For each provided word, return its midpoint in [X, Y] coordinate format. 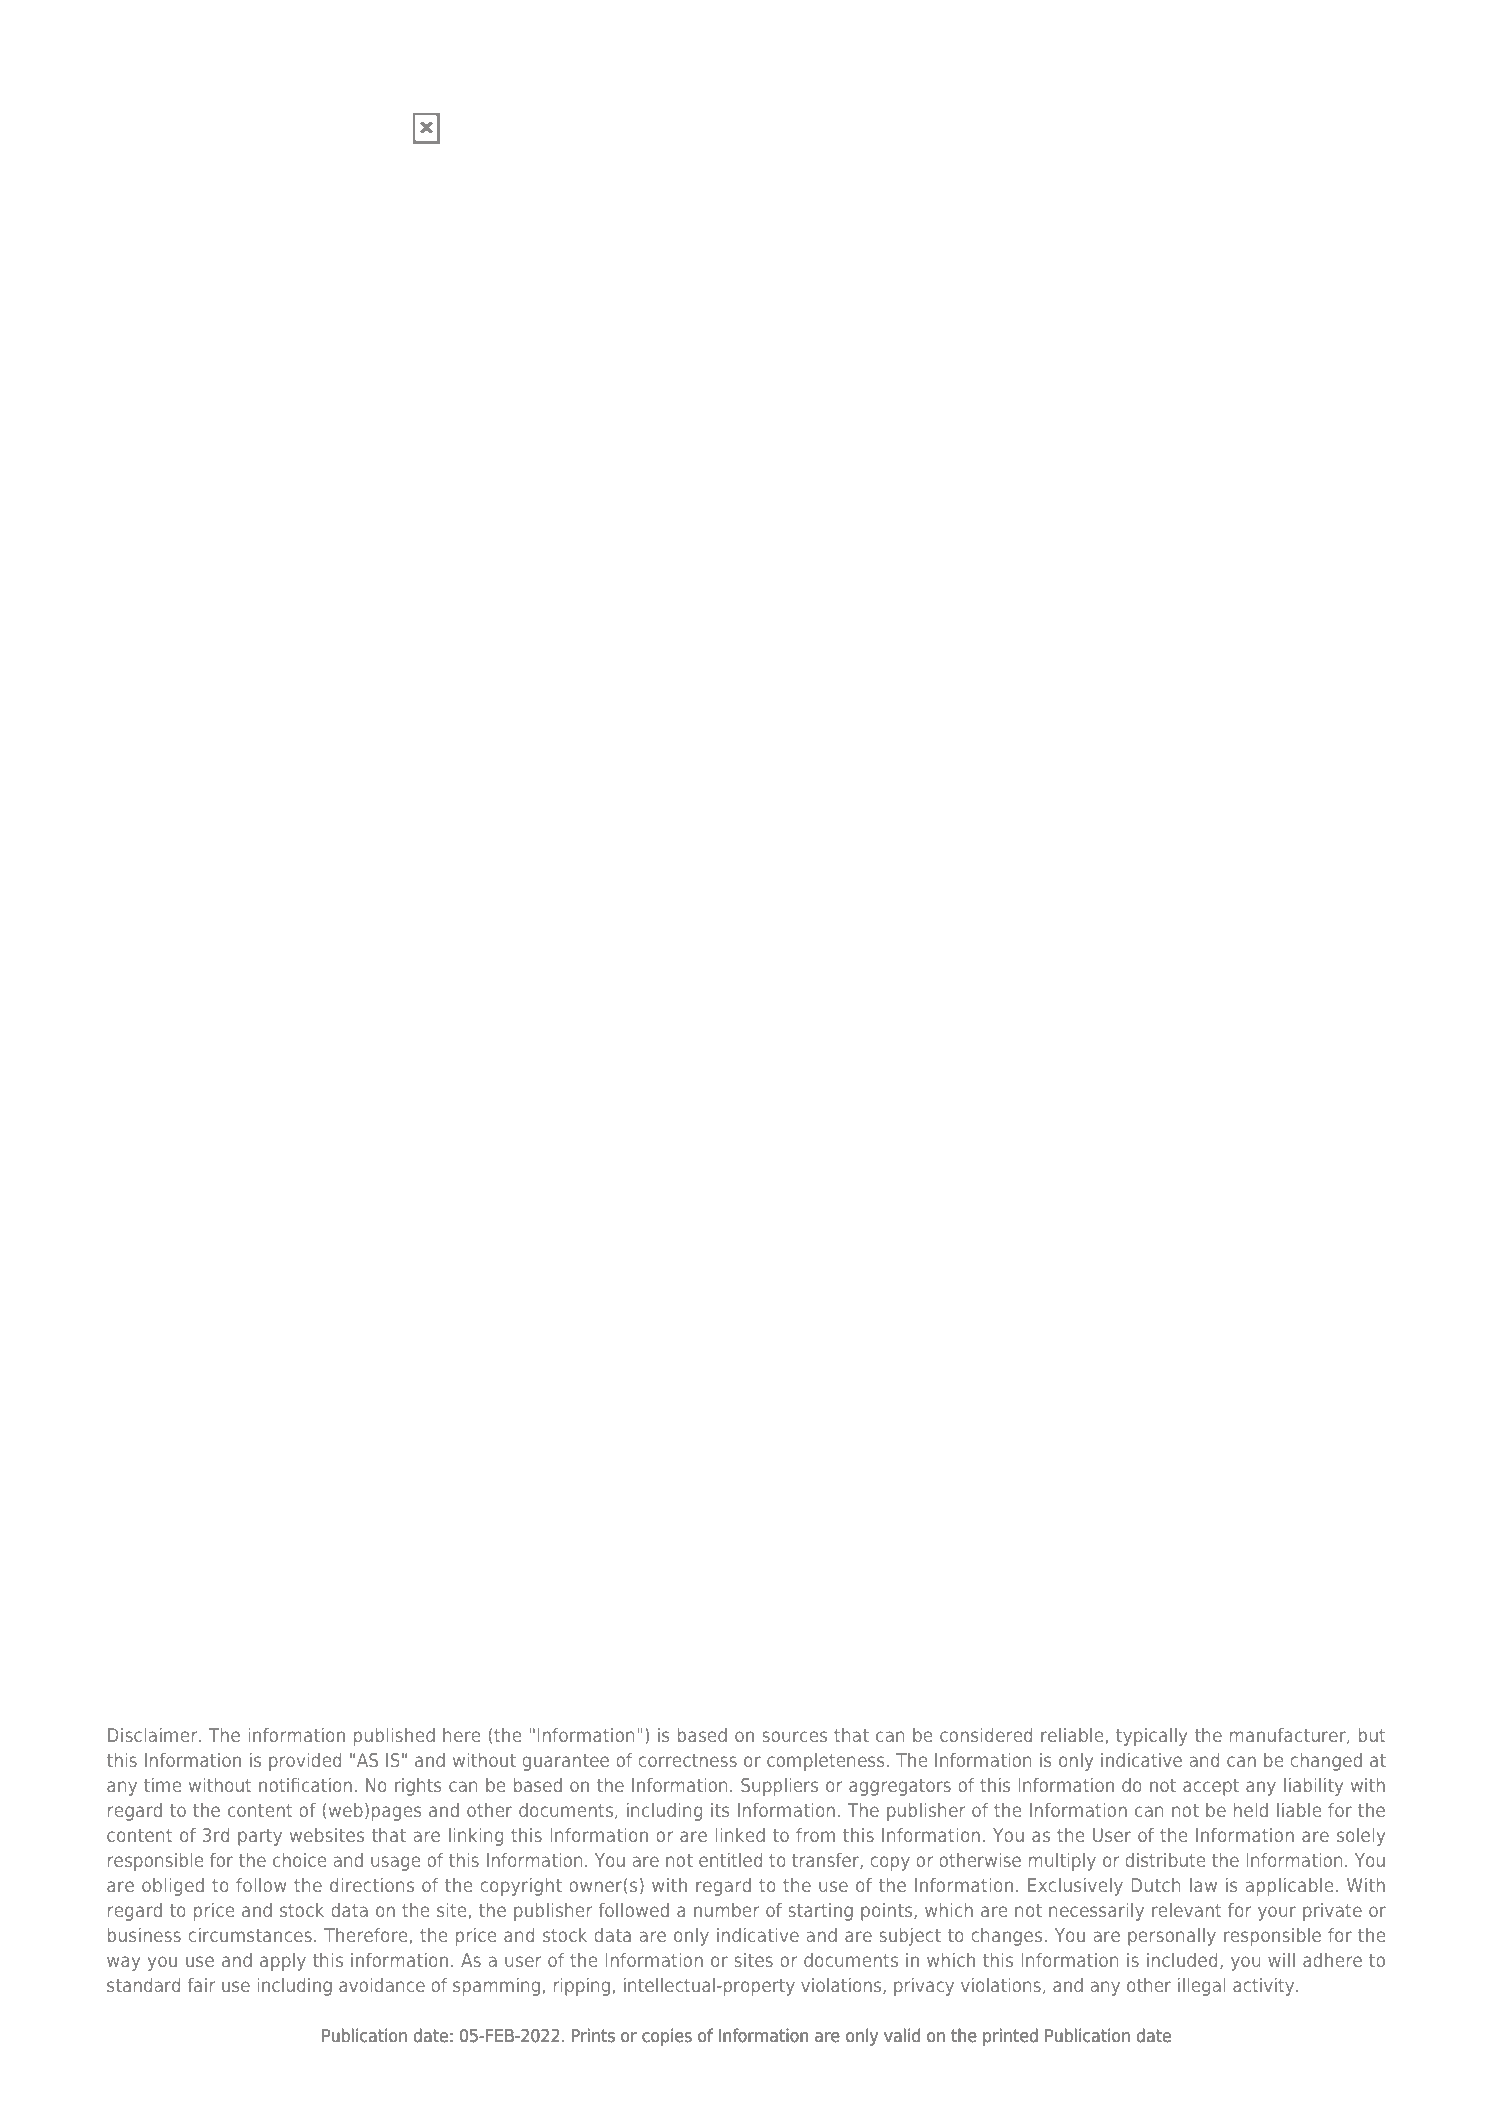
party [260, 1837]
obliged [173, 1887]
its [720, 1810]
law [1203, 1885]
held [1251, 1810]
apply [283, 1962]
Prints [593, 2035]
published [394, 1737]
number [726, 1910]
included [1182, 1960]
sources [794, 1736]
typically [1151, 1737]
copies [667, 2037]
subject [910, 1937]
